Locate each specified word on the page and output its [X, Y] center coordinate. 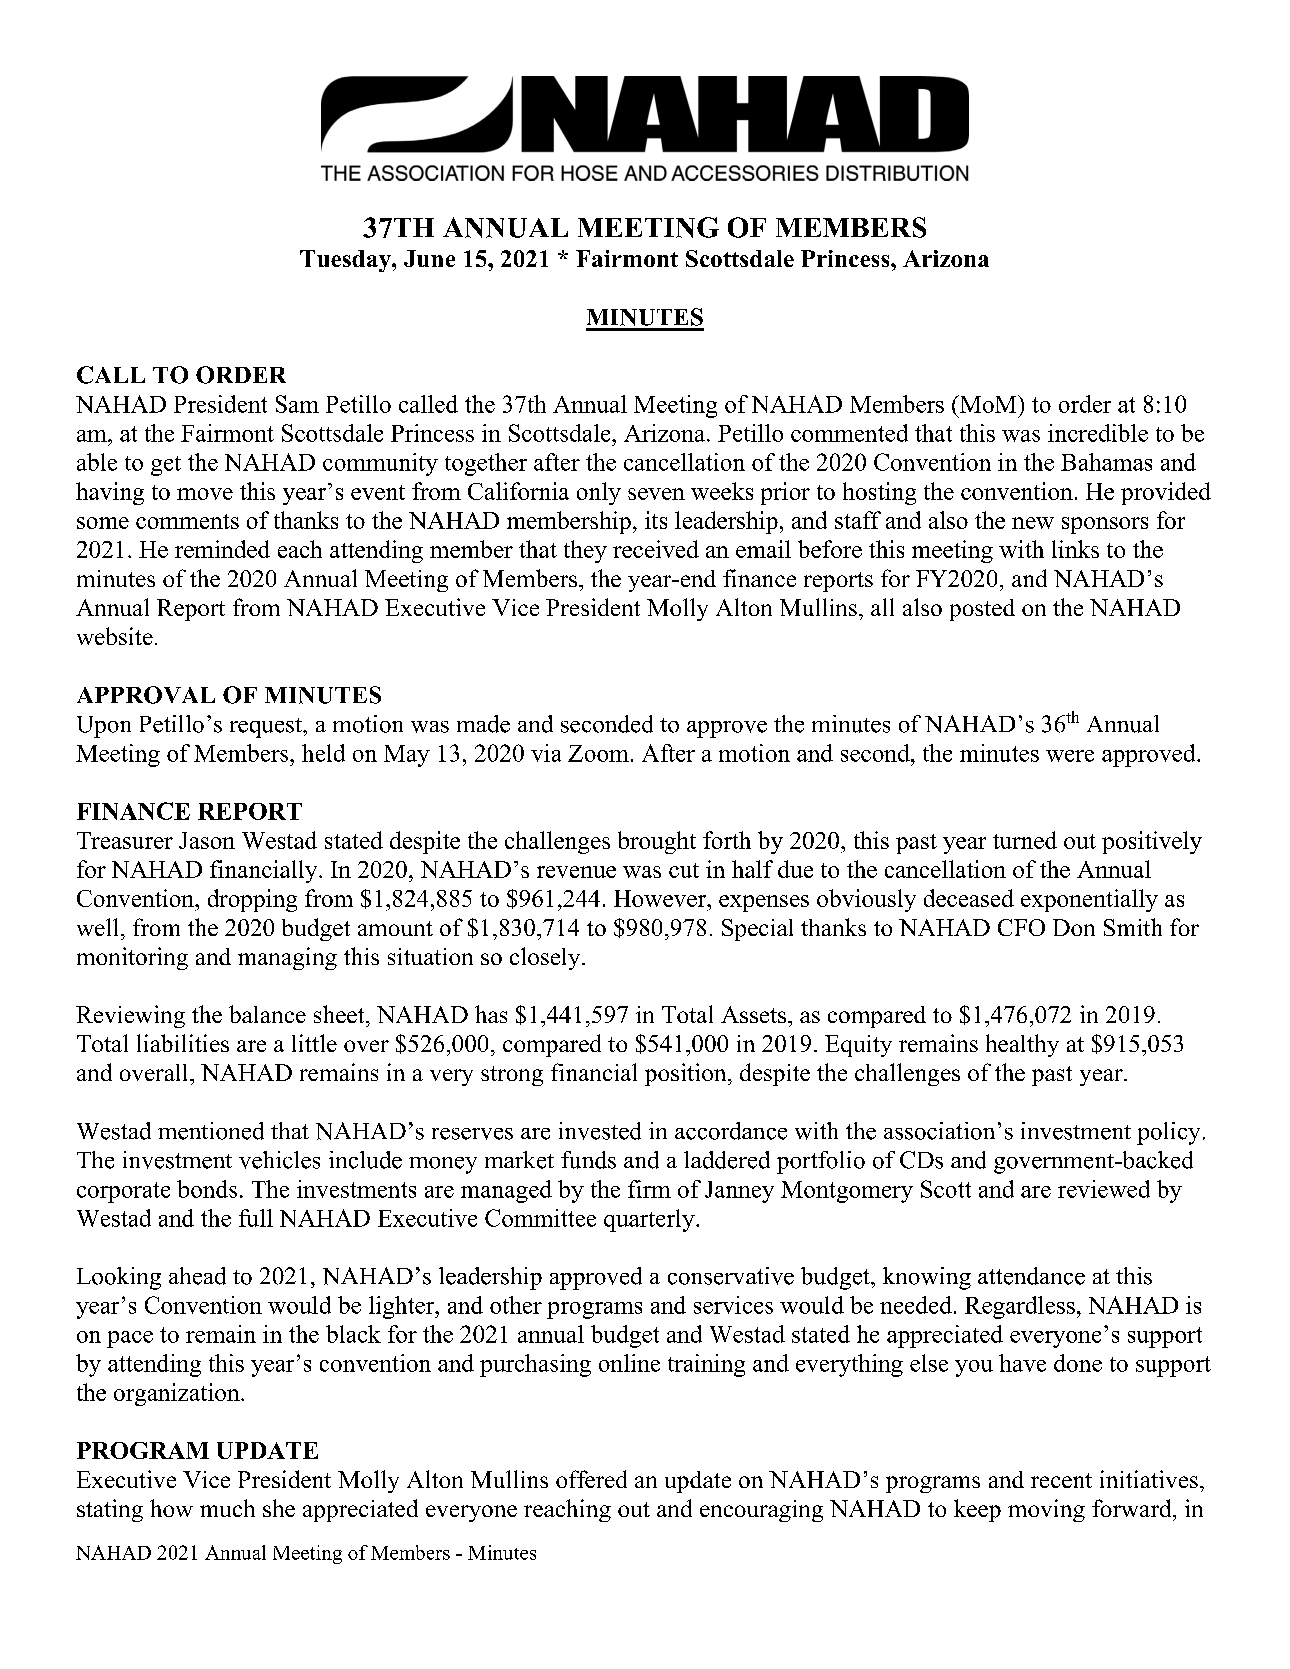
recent [1061, 1480]
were [1070, 756]
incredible [1098, 433]
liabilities [183, 1043]
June [429, 258]
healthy [1022, 1045]
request [267, 728]
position [687, 1074]
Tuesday [346, 261]
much [227, 1508]
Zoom [598, 753]
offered [591, 1479]
